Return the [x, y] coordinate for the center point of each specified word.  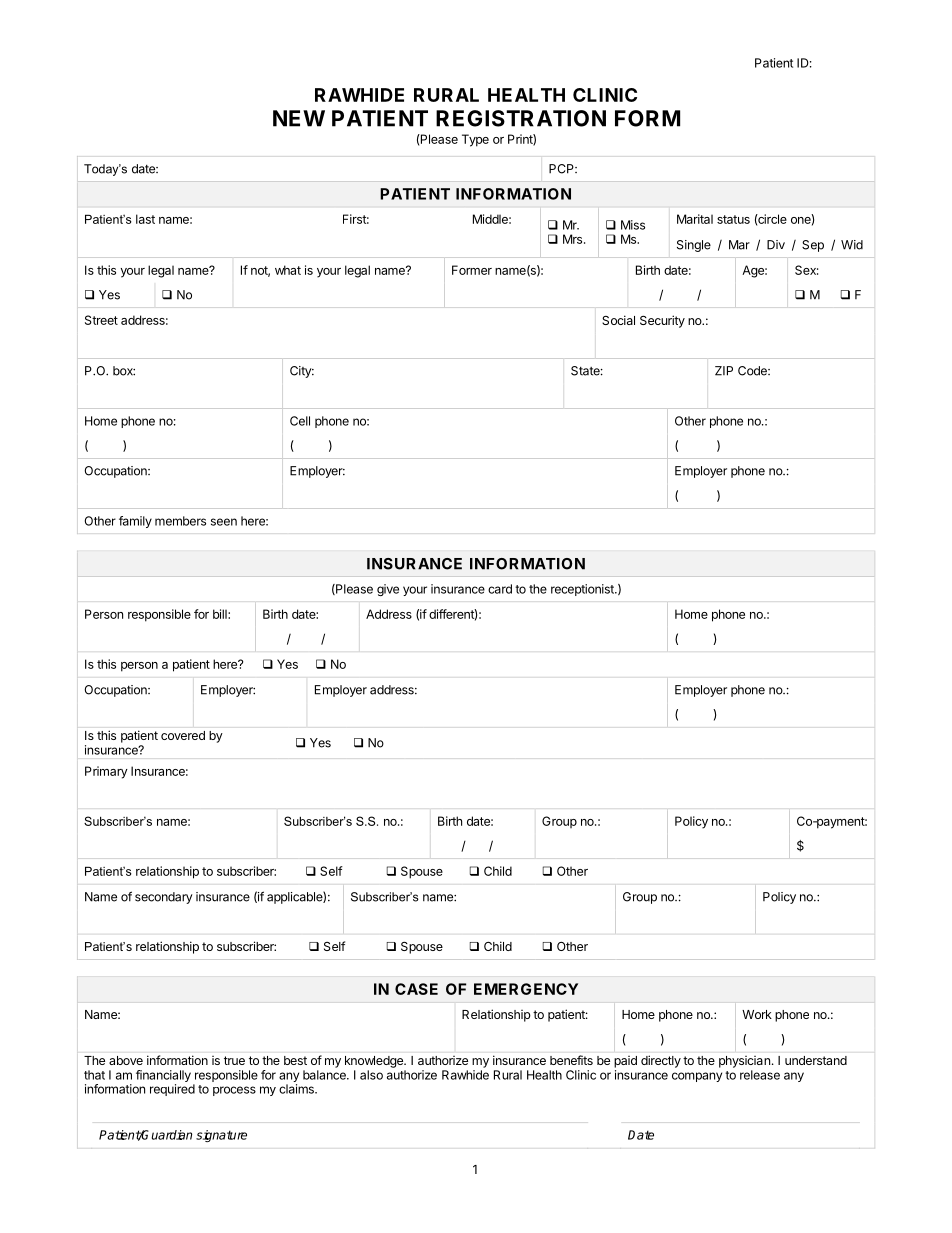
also [371, 1075]
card [500, 589]
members [180, 521]
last [145, 219]
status [733, 219]
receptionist [583, 590]
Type [475, 140]
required [172, 1090]
